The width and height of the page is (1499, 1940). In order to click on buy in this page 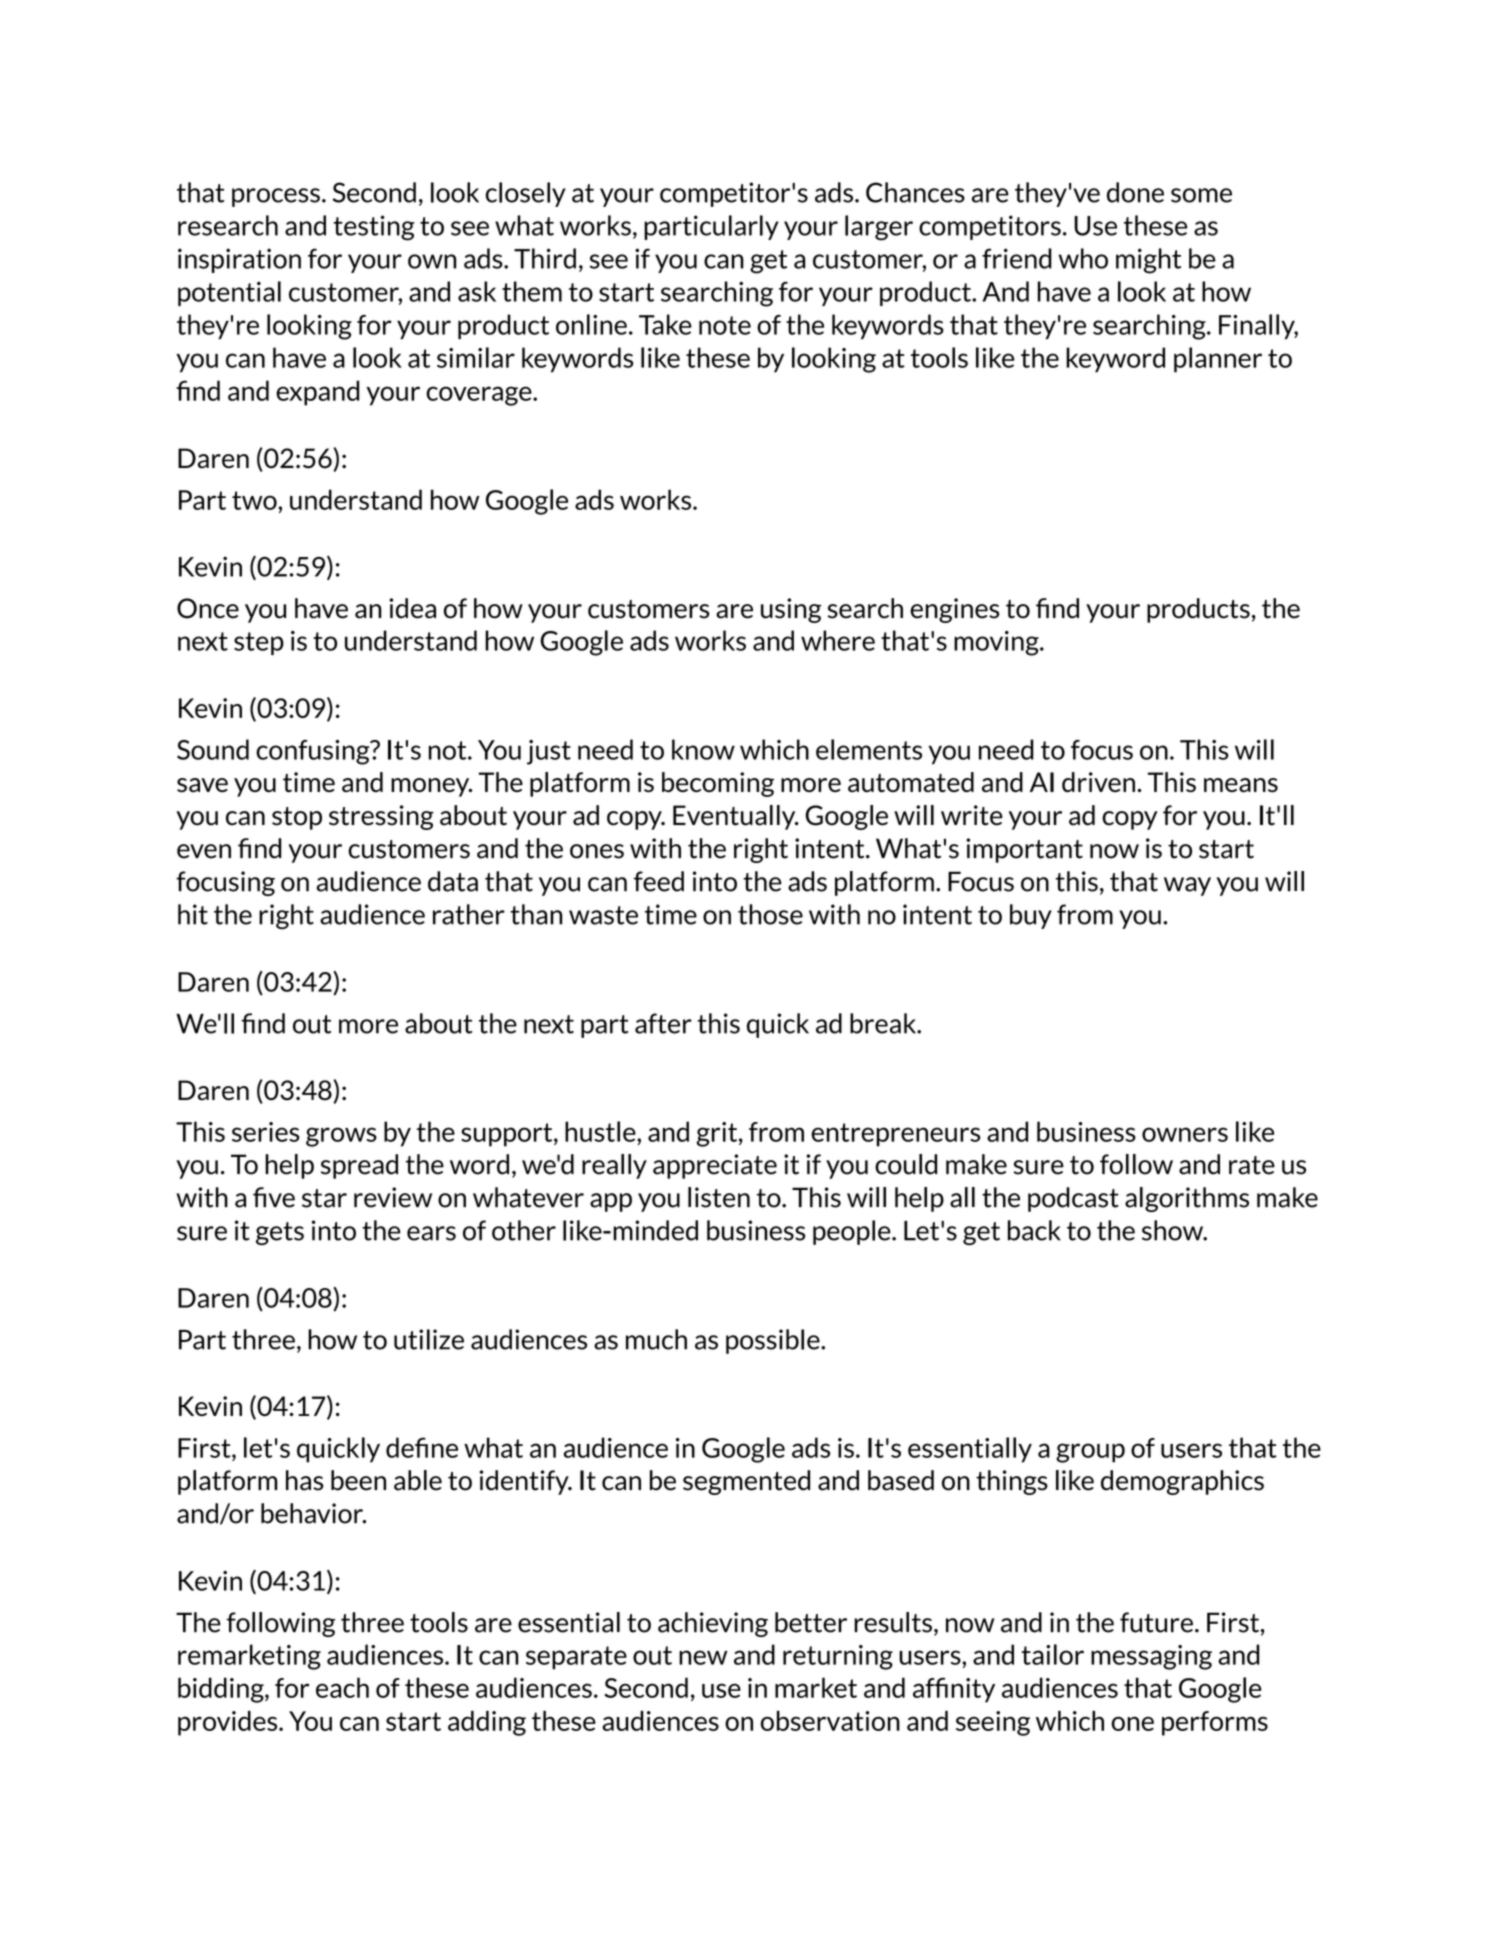, I will do `click(1031, 916)`.
